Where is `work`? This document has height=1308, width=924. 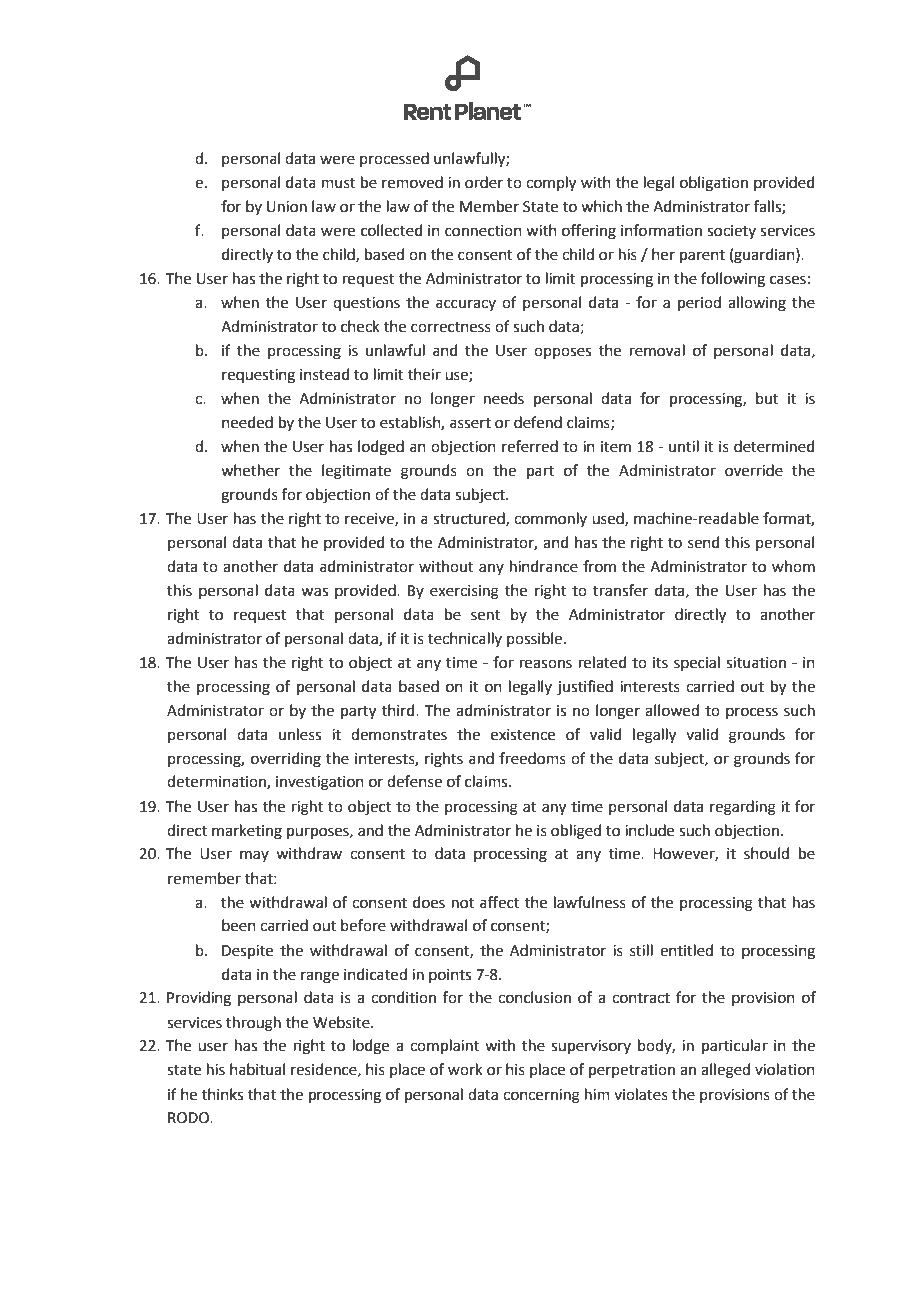 work is located at coordinates (465, 1069).
